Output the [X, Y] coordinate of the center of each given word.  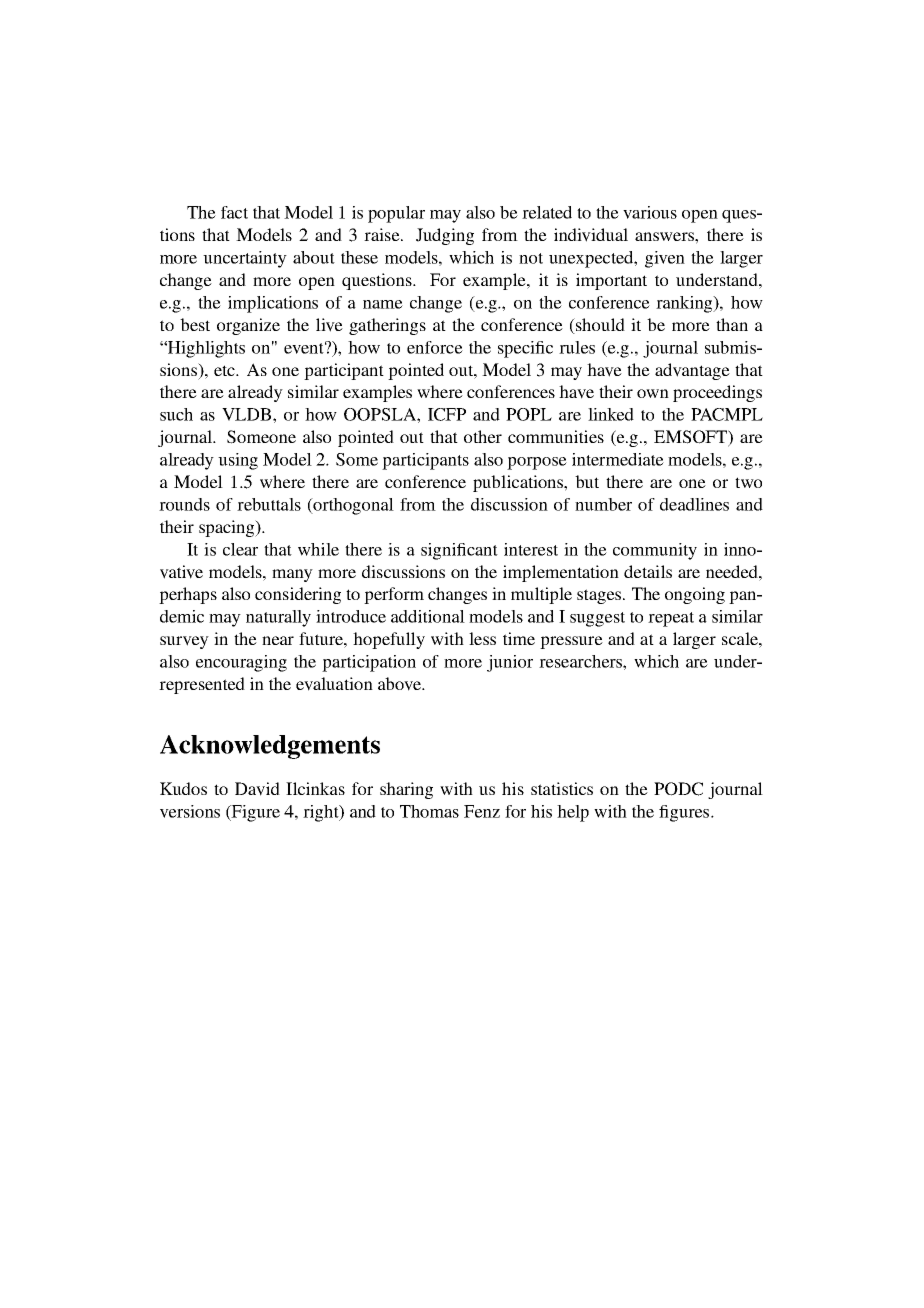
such [176, 414]
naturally [278, 618]
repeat [671, 619]
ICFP [447, 414]
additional [428, 616]
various [650, 212]
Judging [445, 236]
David [257, 789]
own [653, 393]
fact [234, 212]
